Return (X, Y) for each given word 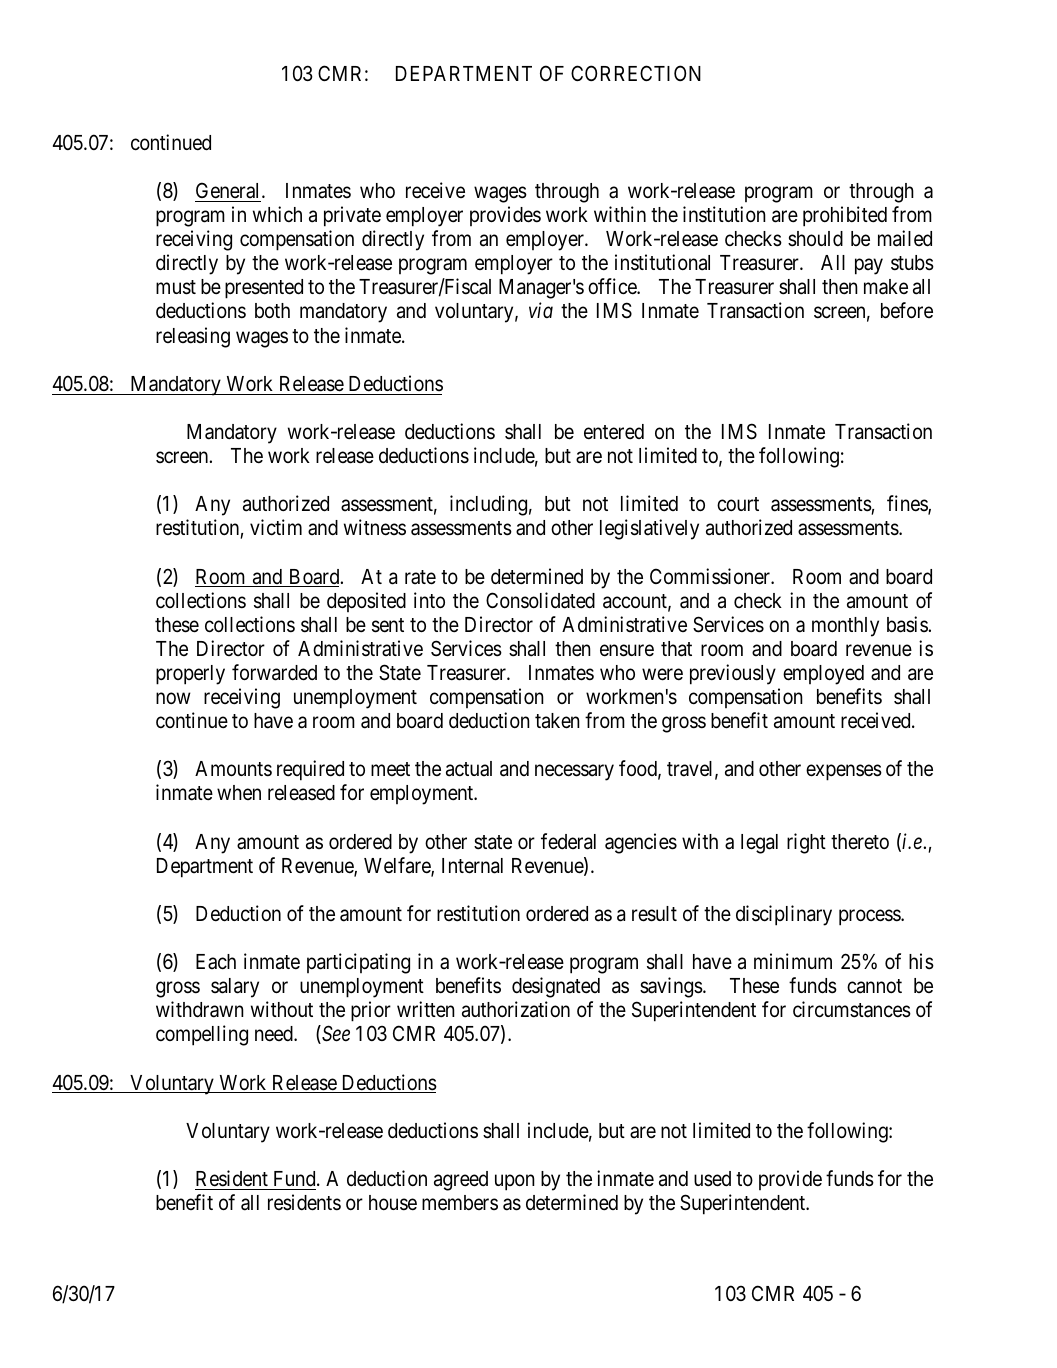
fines (908, 504)
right (806, 843)
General (229, 190)
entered (614, 432)
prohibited (845, 216)
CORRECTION (636, 73)
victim (276, 527)
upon (515, 1182)
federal (568, 841)
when (239, 792)
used (712, 1179)
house (393, 1203)
